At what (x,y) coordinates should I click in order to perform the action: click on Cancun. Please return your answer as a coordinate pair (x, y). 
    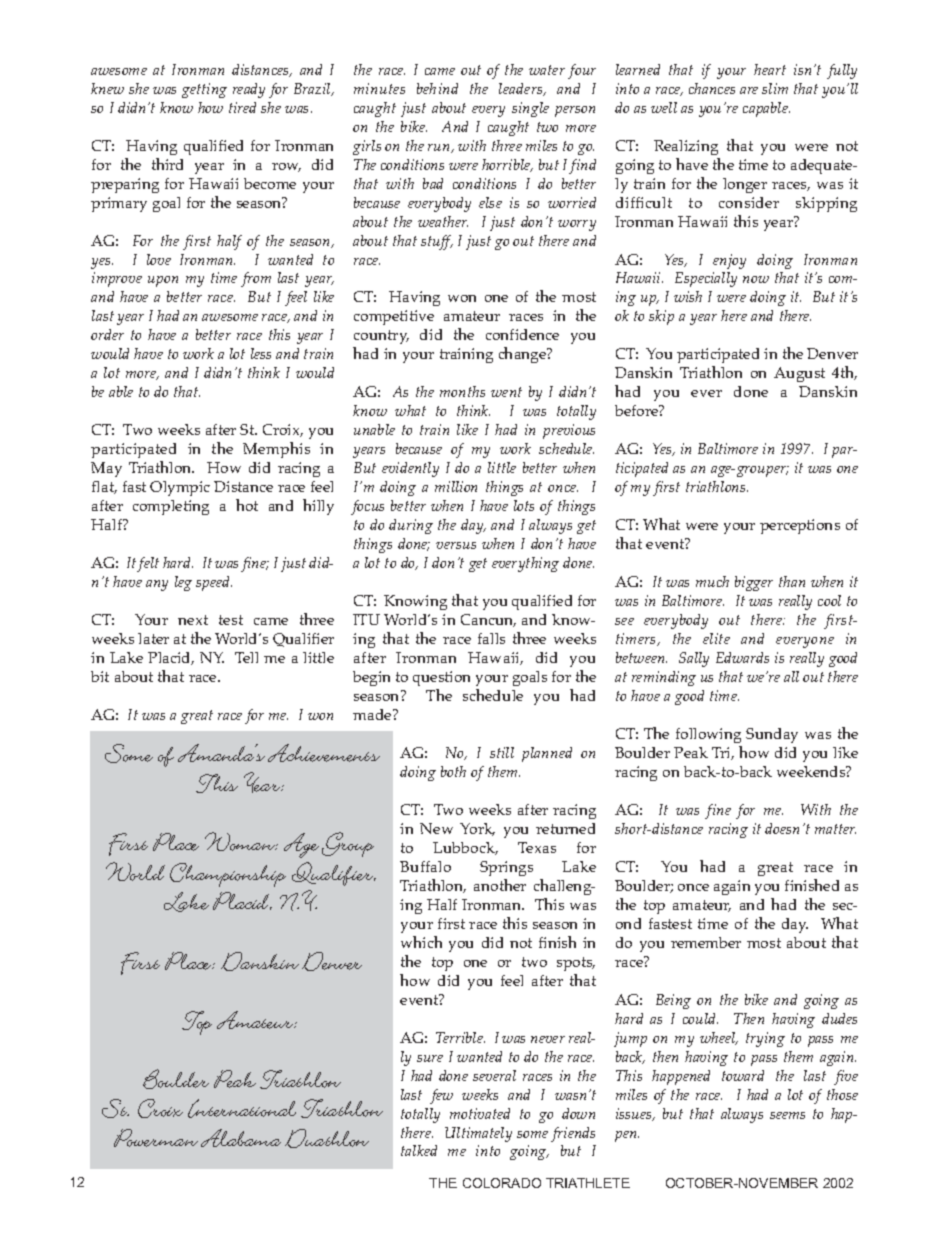
    Looking at the image, I should click on (488, 620).
